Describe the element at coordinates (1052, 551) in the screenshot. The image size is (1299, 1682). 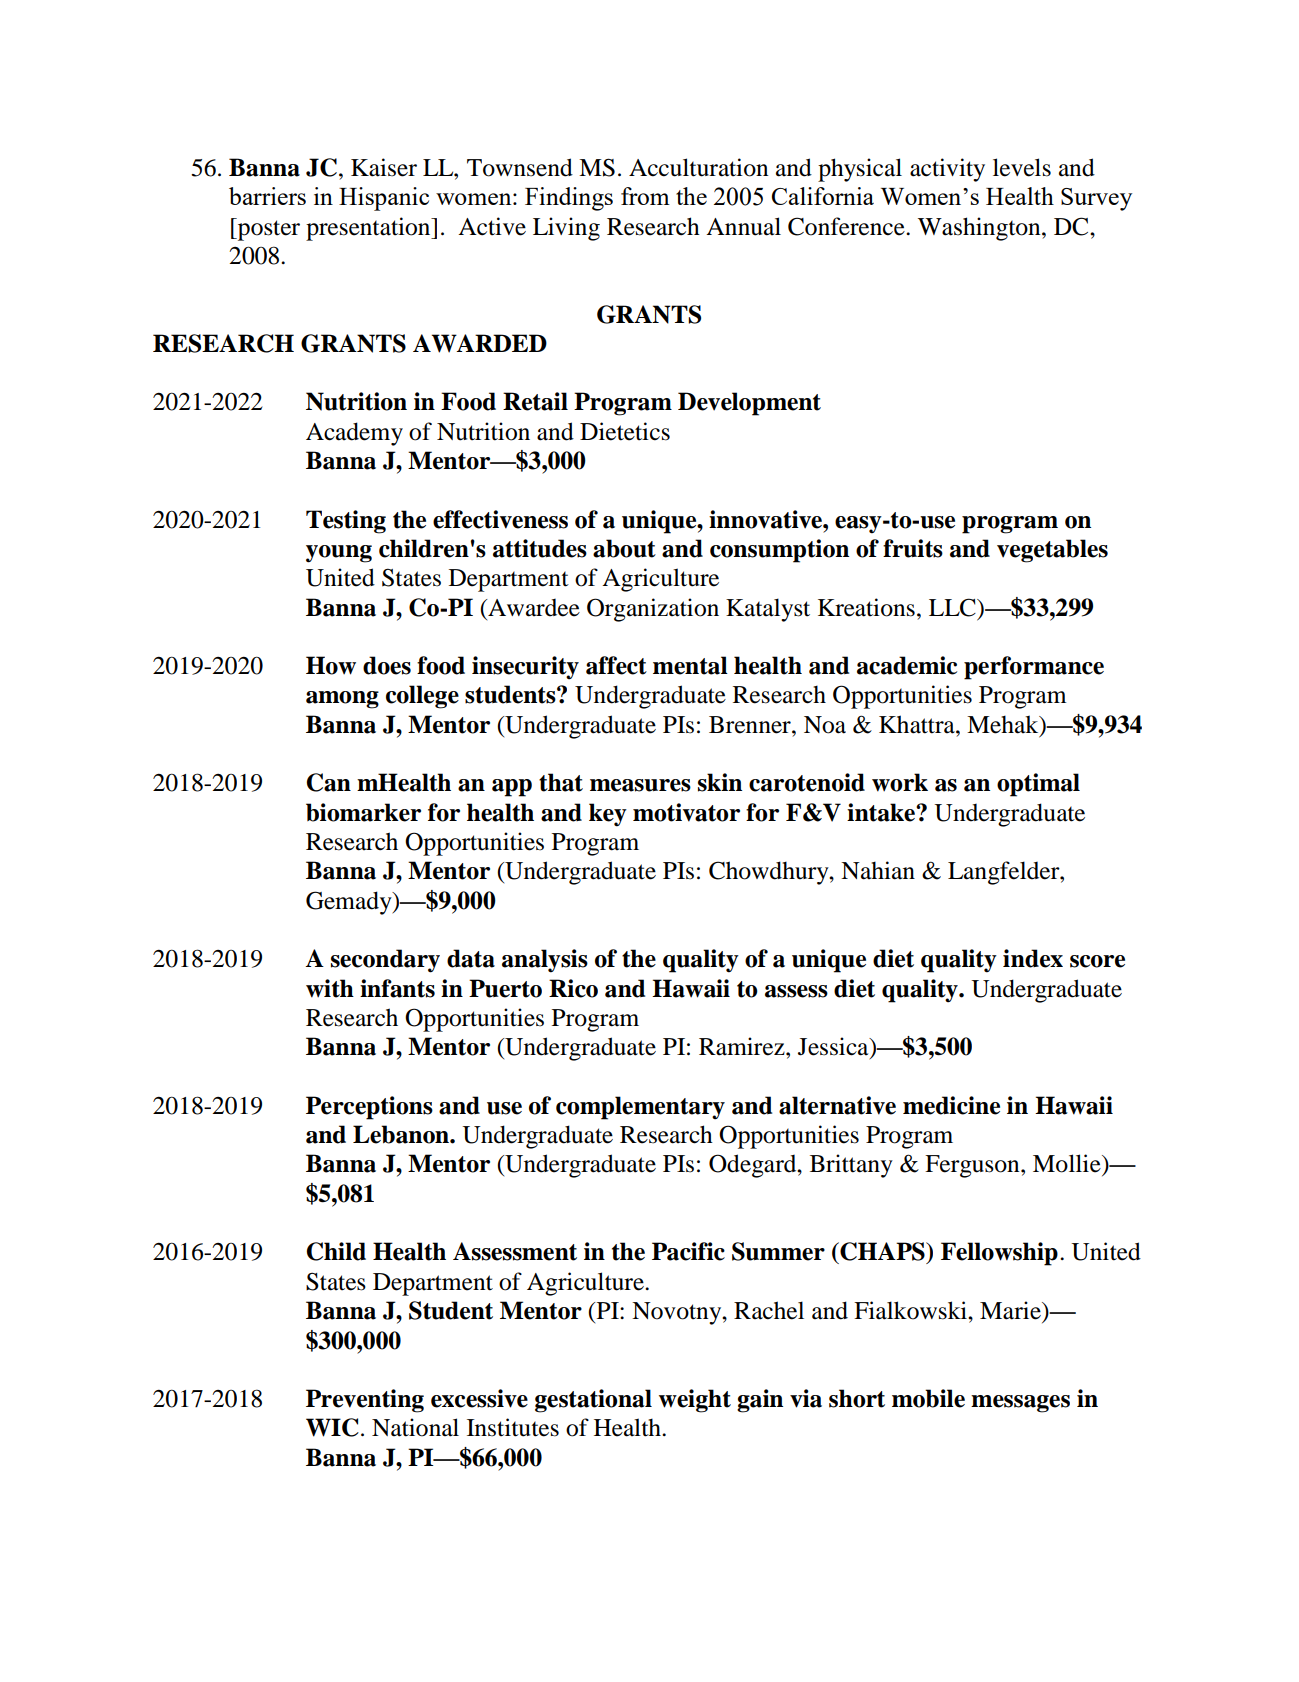
I see `vegetables` at that location.
